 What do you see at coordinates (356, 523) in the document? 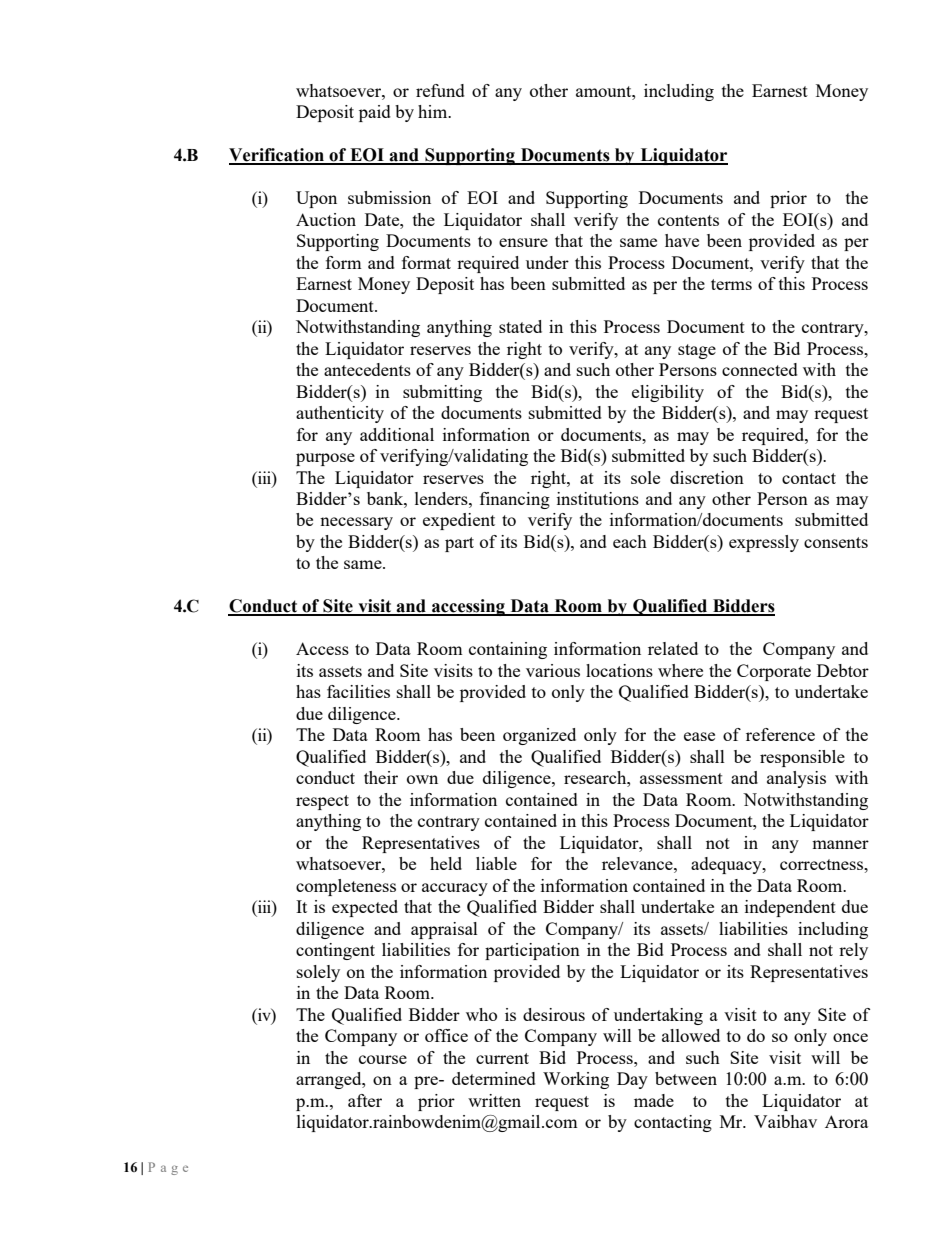
I see `necessary` at bounding box center [356, 523].
